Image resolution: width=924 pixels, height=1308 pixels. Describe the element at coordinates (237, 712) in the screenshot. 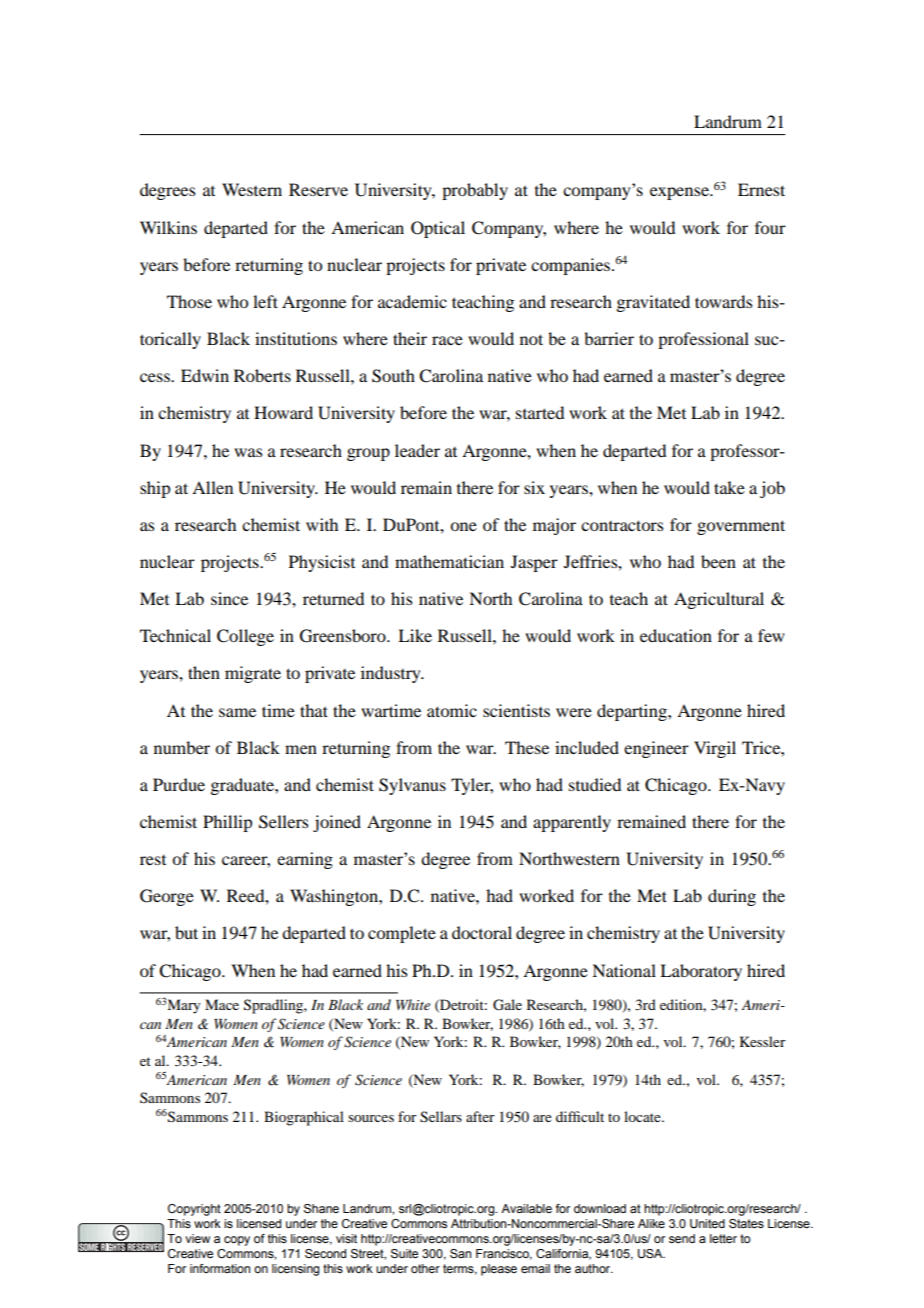

I see `same` at that location.
